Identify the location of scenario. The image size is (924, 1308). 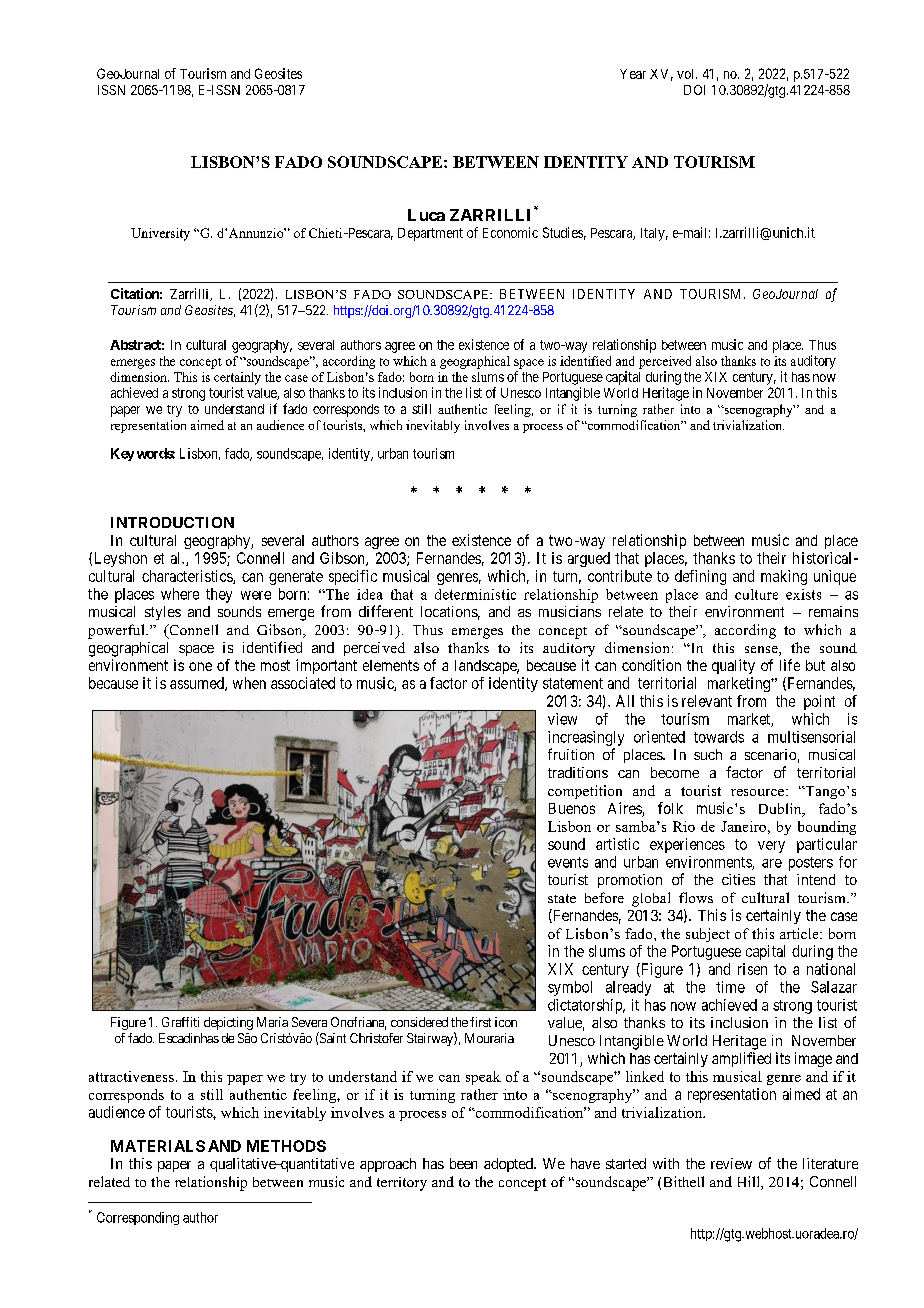
(770, 754).
